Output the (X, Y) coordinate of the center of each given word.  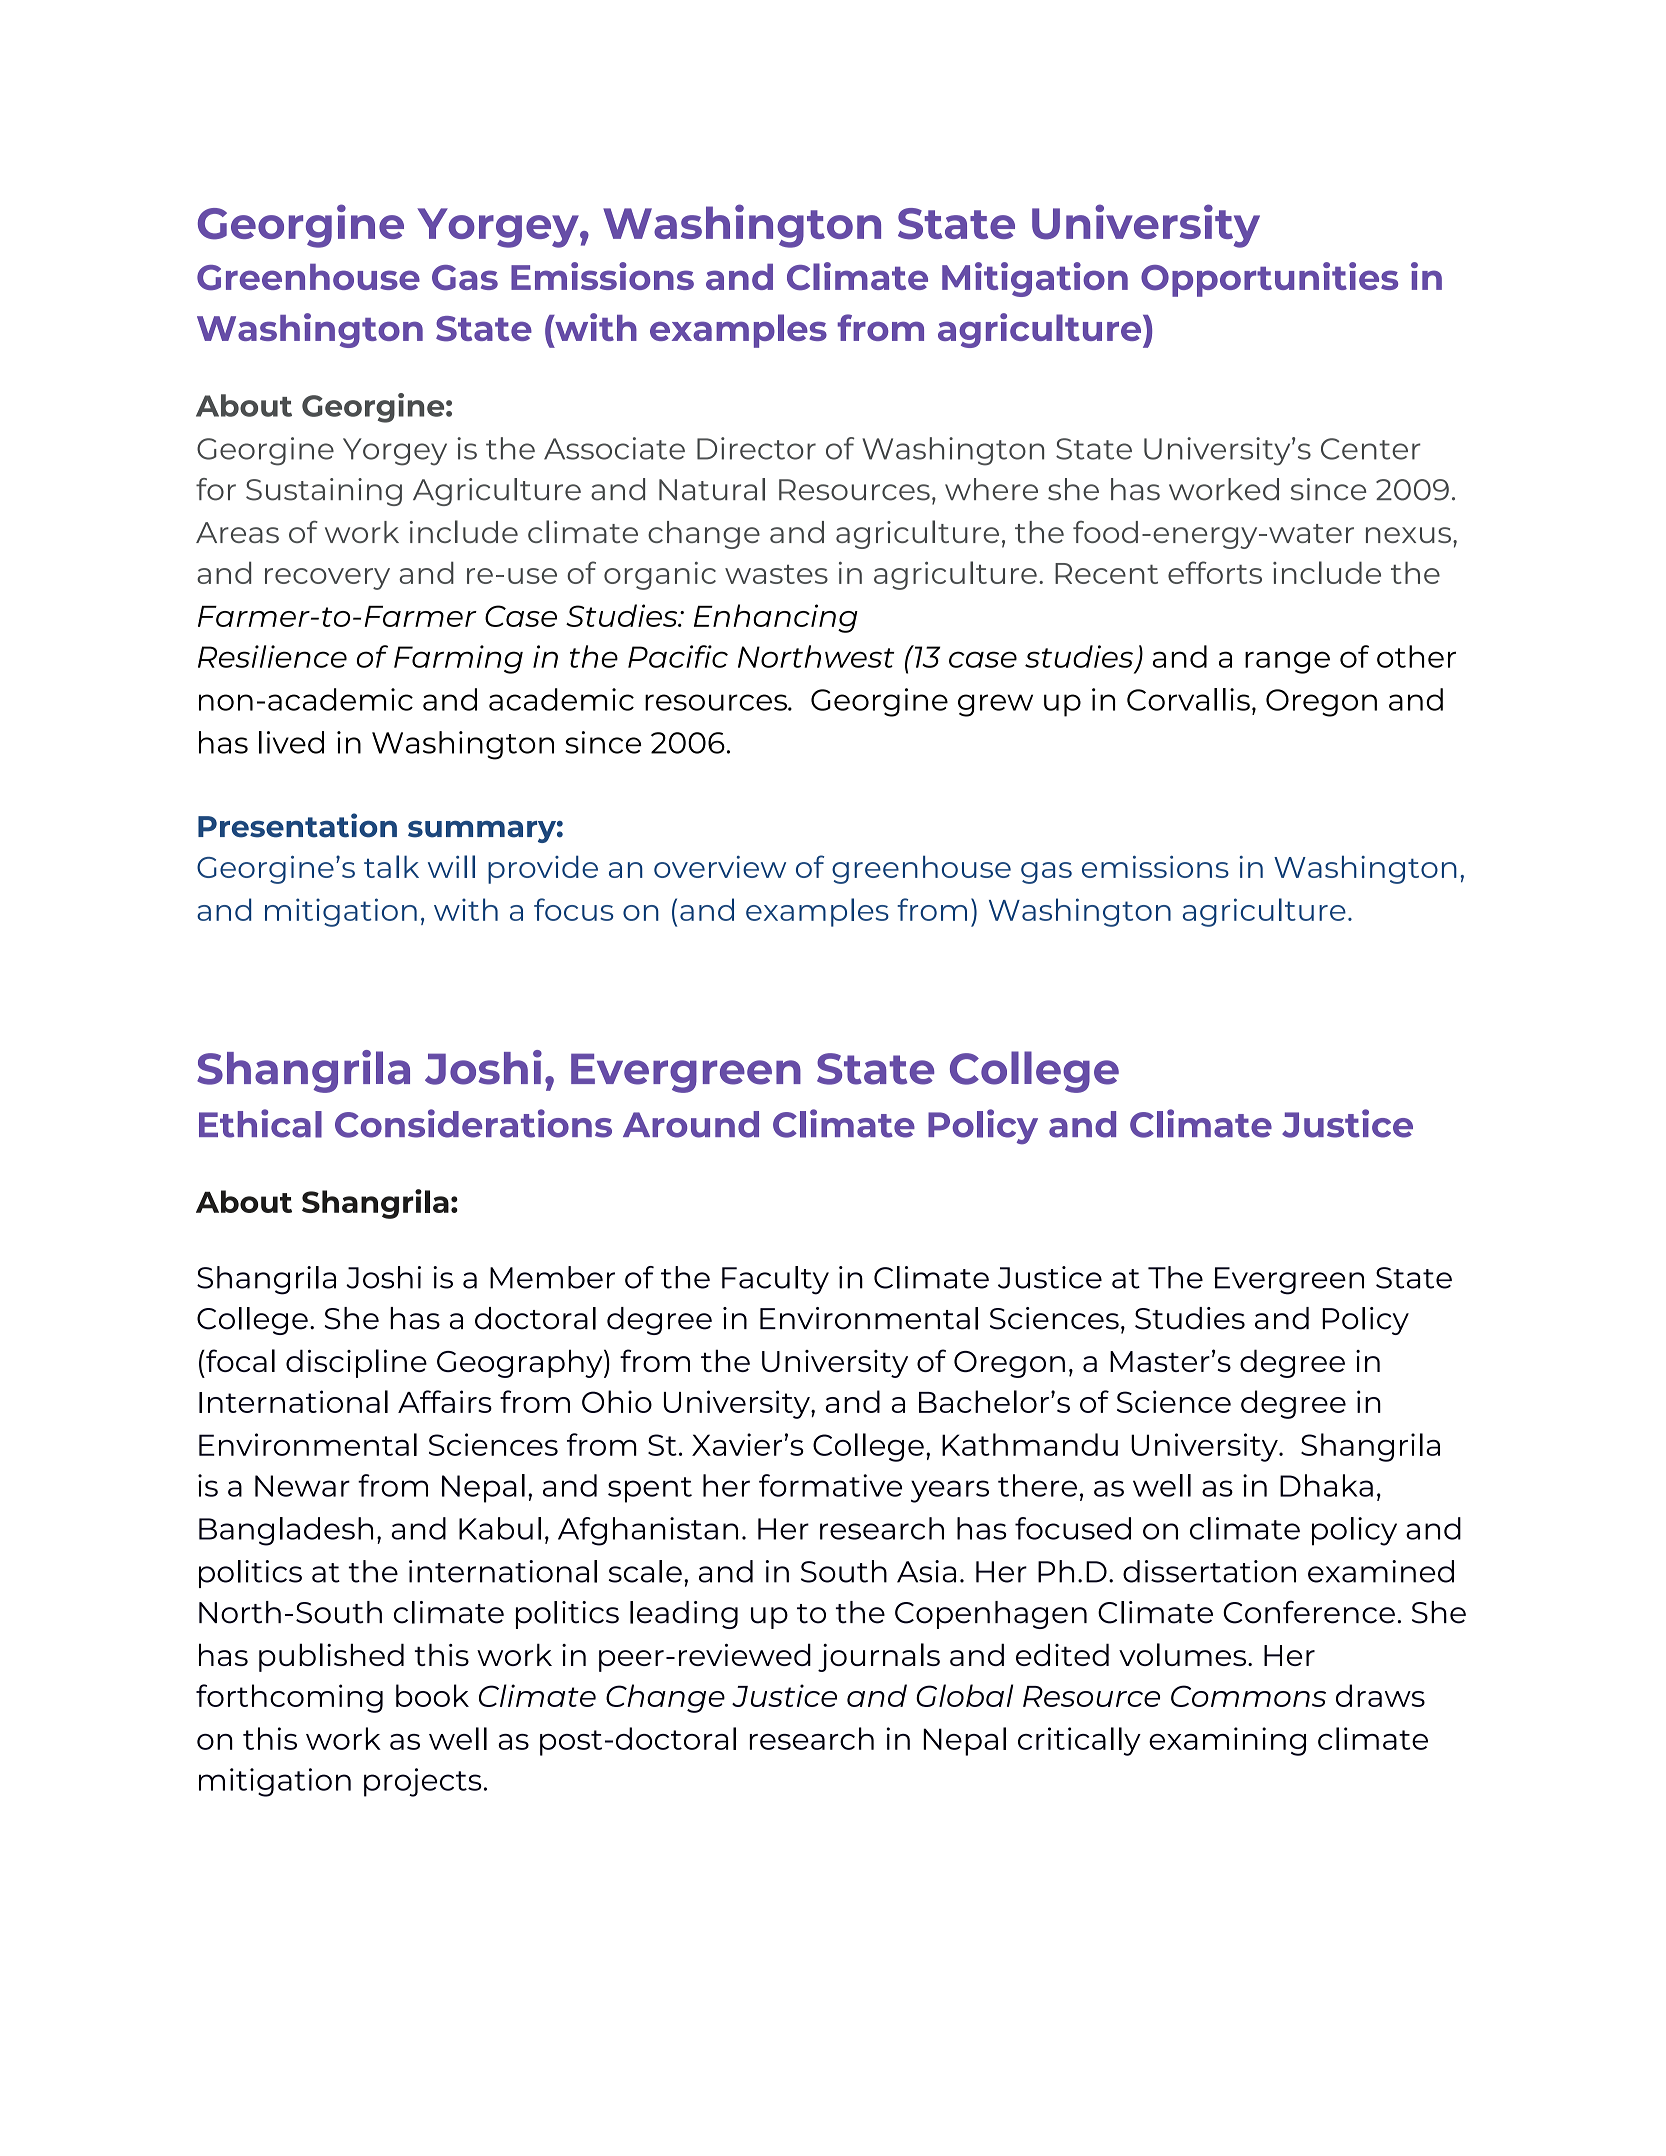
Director (756, 448)
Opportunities (1269, 279)
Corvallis (1188, 699)
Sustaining (324, 492)
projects (423, 1782)
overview (720, 867)
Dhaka (1326, 1485)
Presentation (297, 825)
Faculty (775, 1280)
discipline (356, 1363)
